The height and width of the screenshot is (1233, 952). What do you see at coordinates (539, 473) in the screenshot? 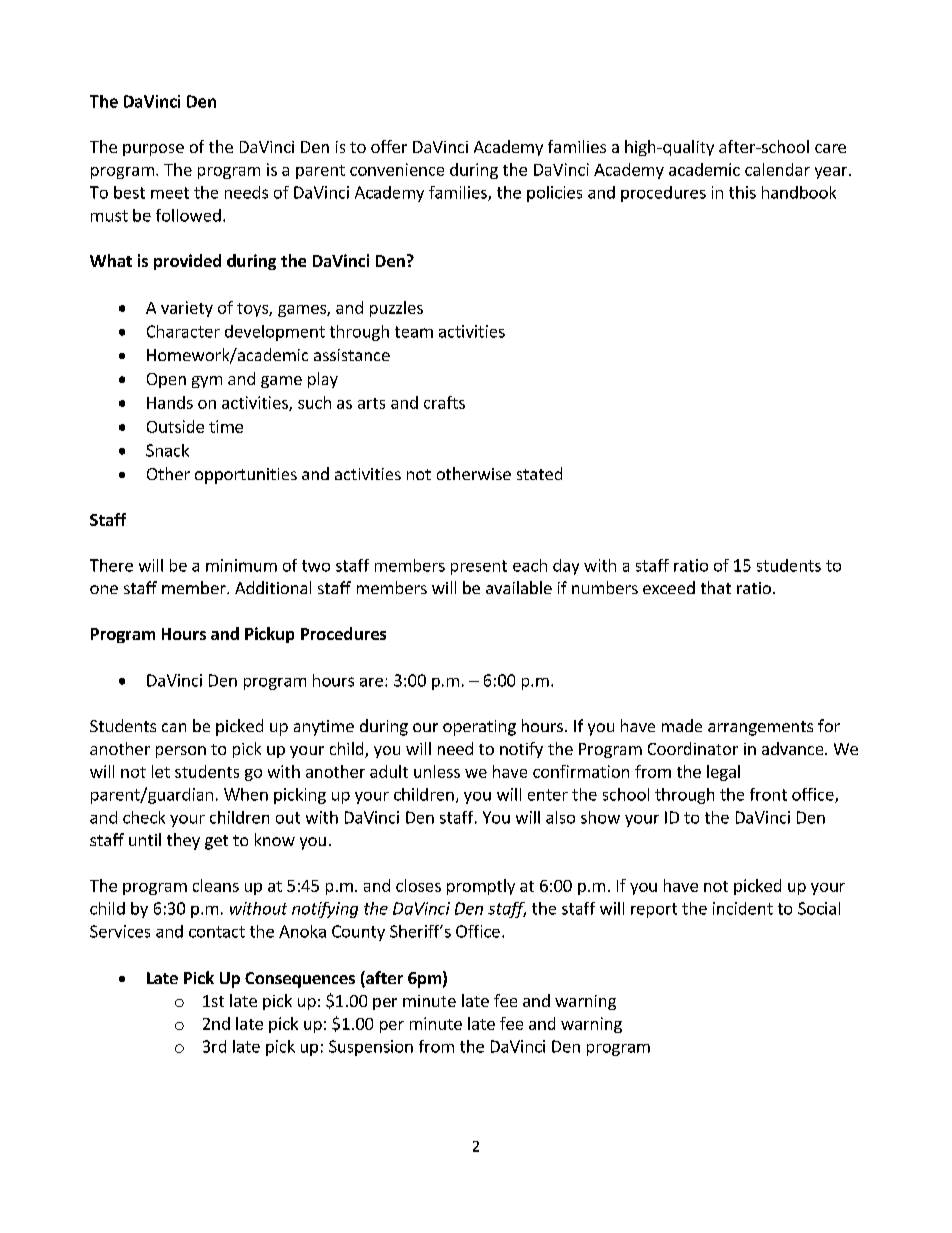
I see `stated` at bounding box center [539, 473].
